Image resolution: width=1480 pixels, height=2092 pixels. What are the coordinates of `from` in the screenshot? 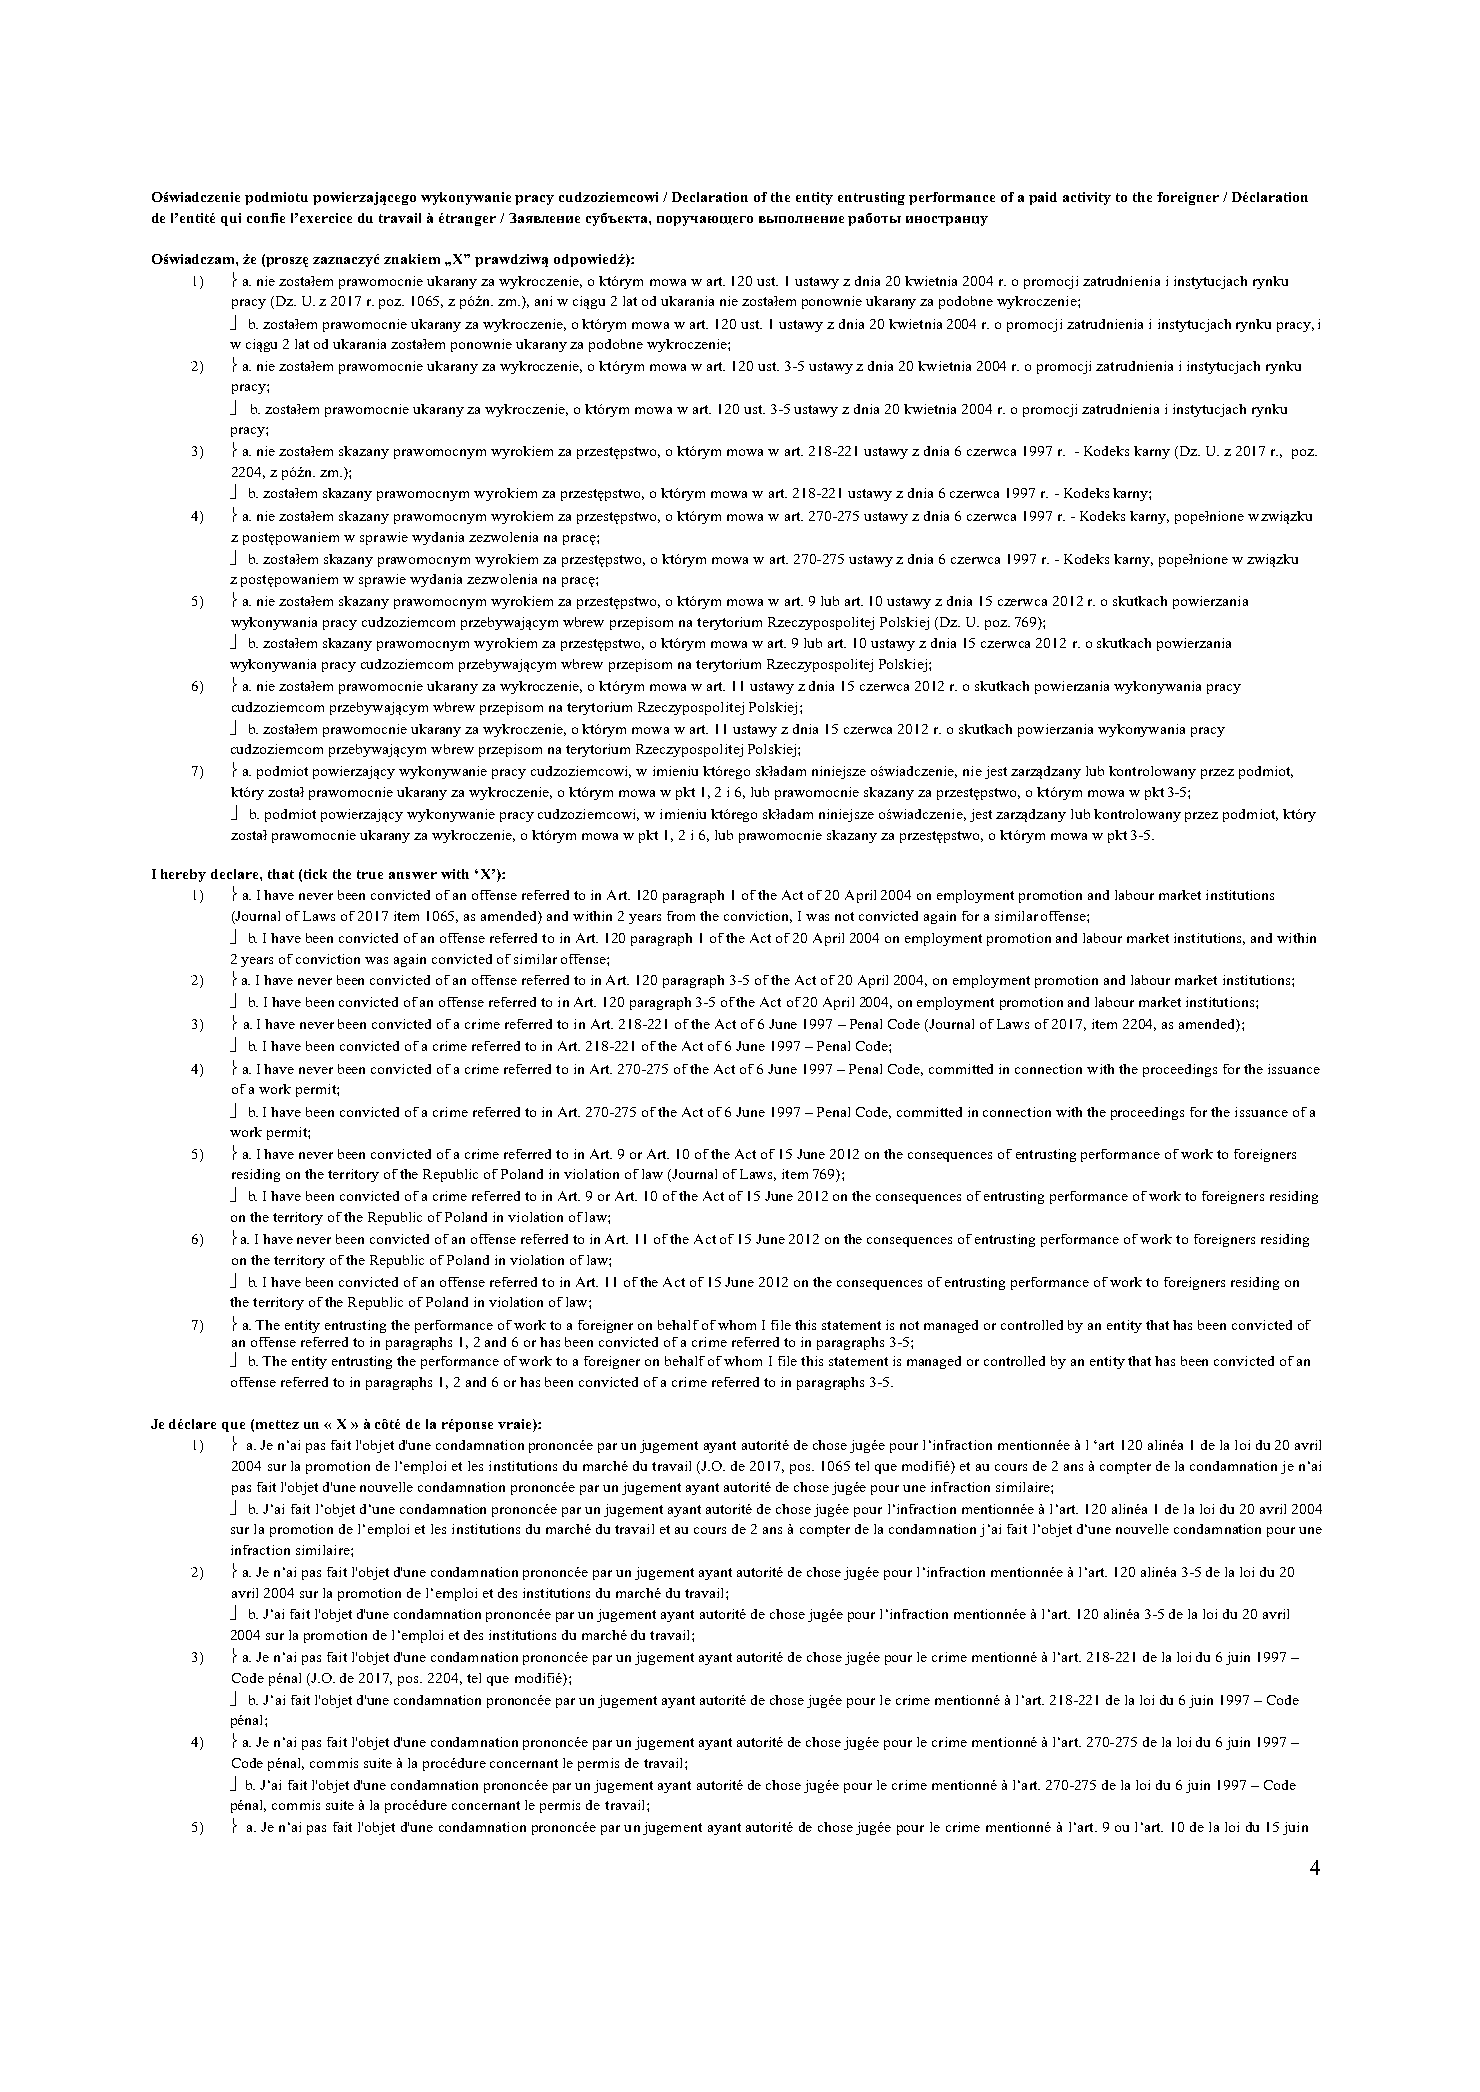 It's located at (681, 916).
